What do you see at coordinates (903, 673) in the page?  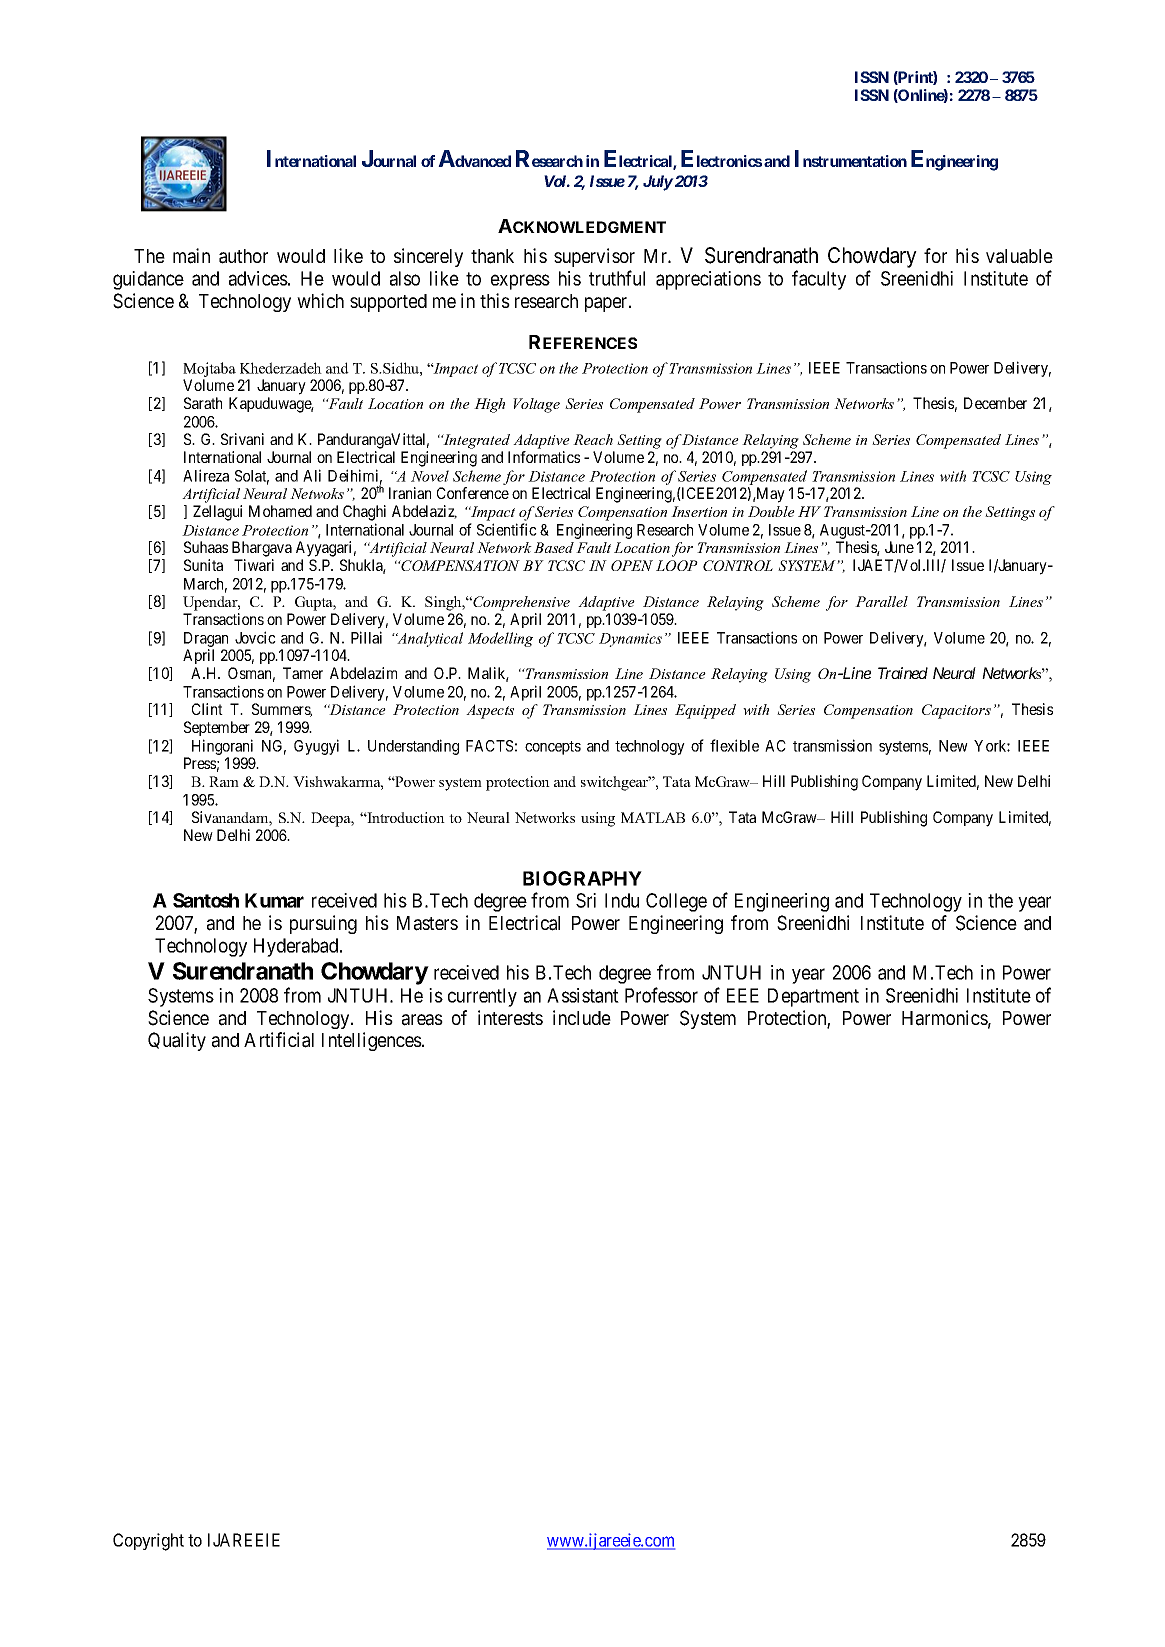 I see `Trained` at bounding box center [903, 673].
